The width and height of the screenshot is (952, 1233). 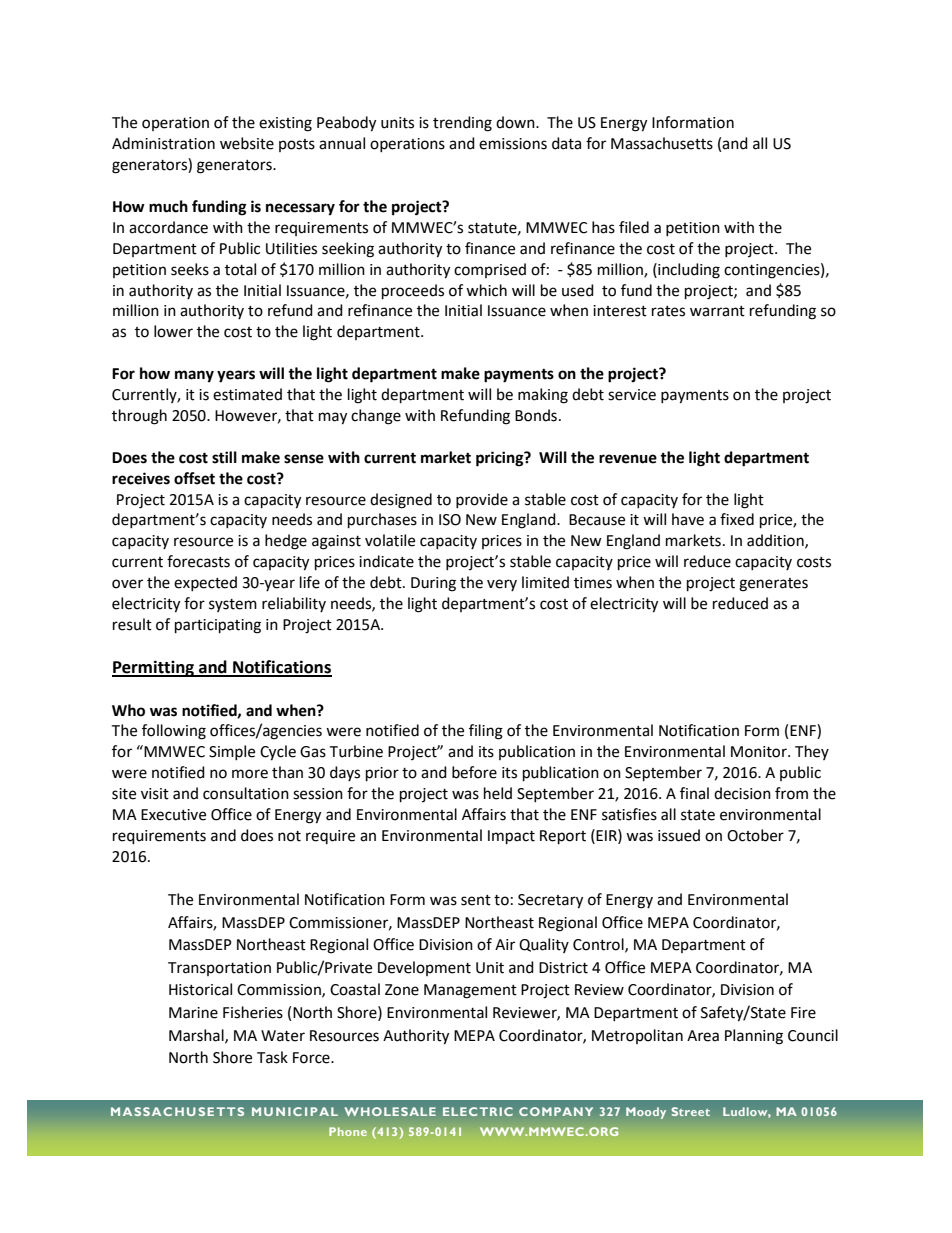 I want to click on WHOLESALE, so click(x=390, y=1111).
